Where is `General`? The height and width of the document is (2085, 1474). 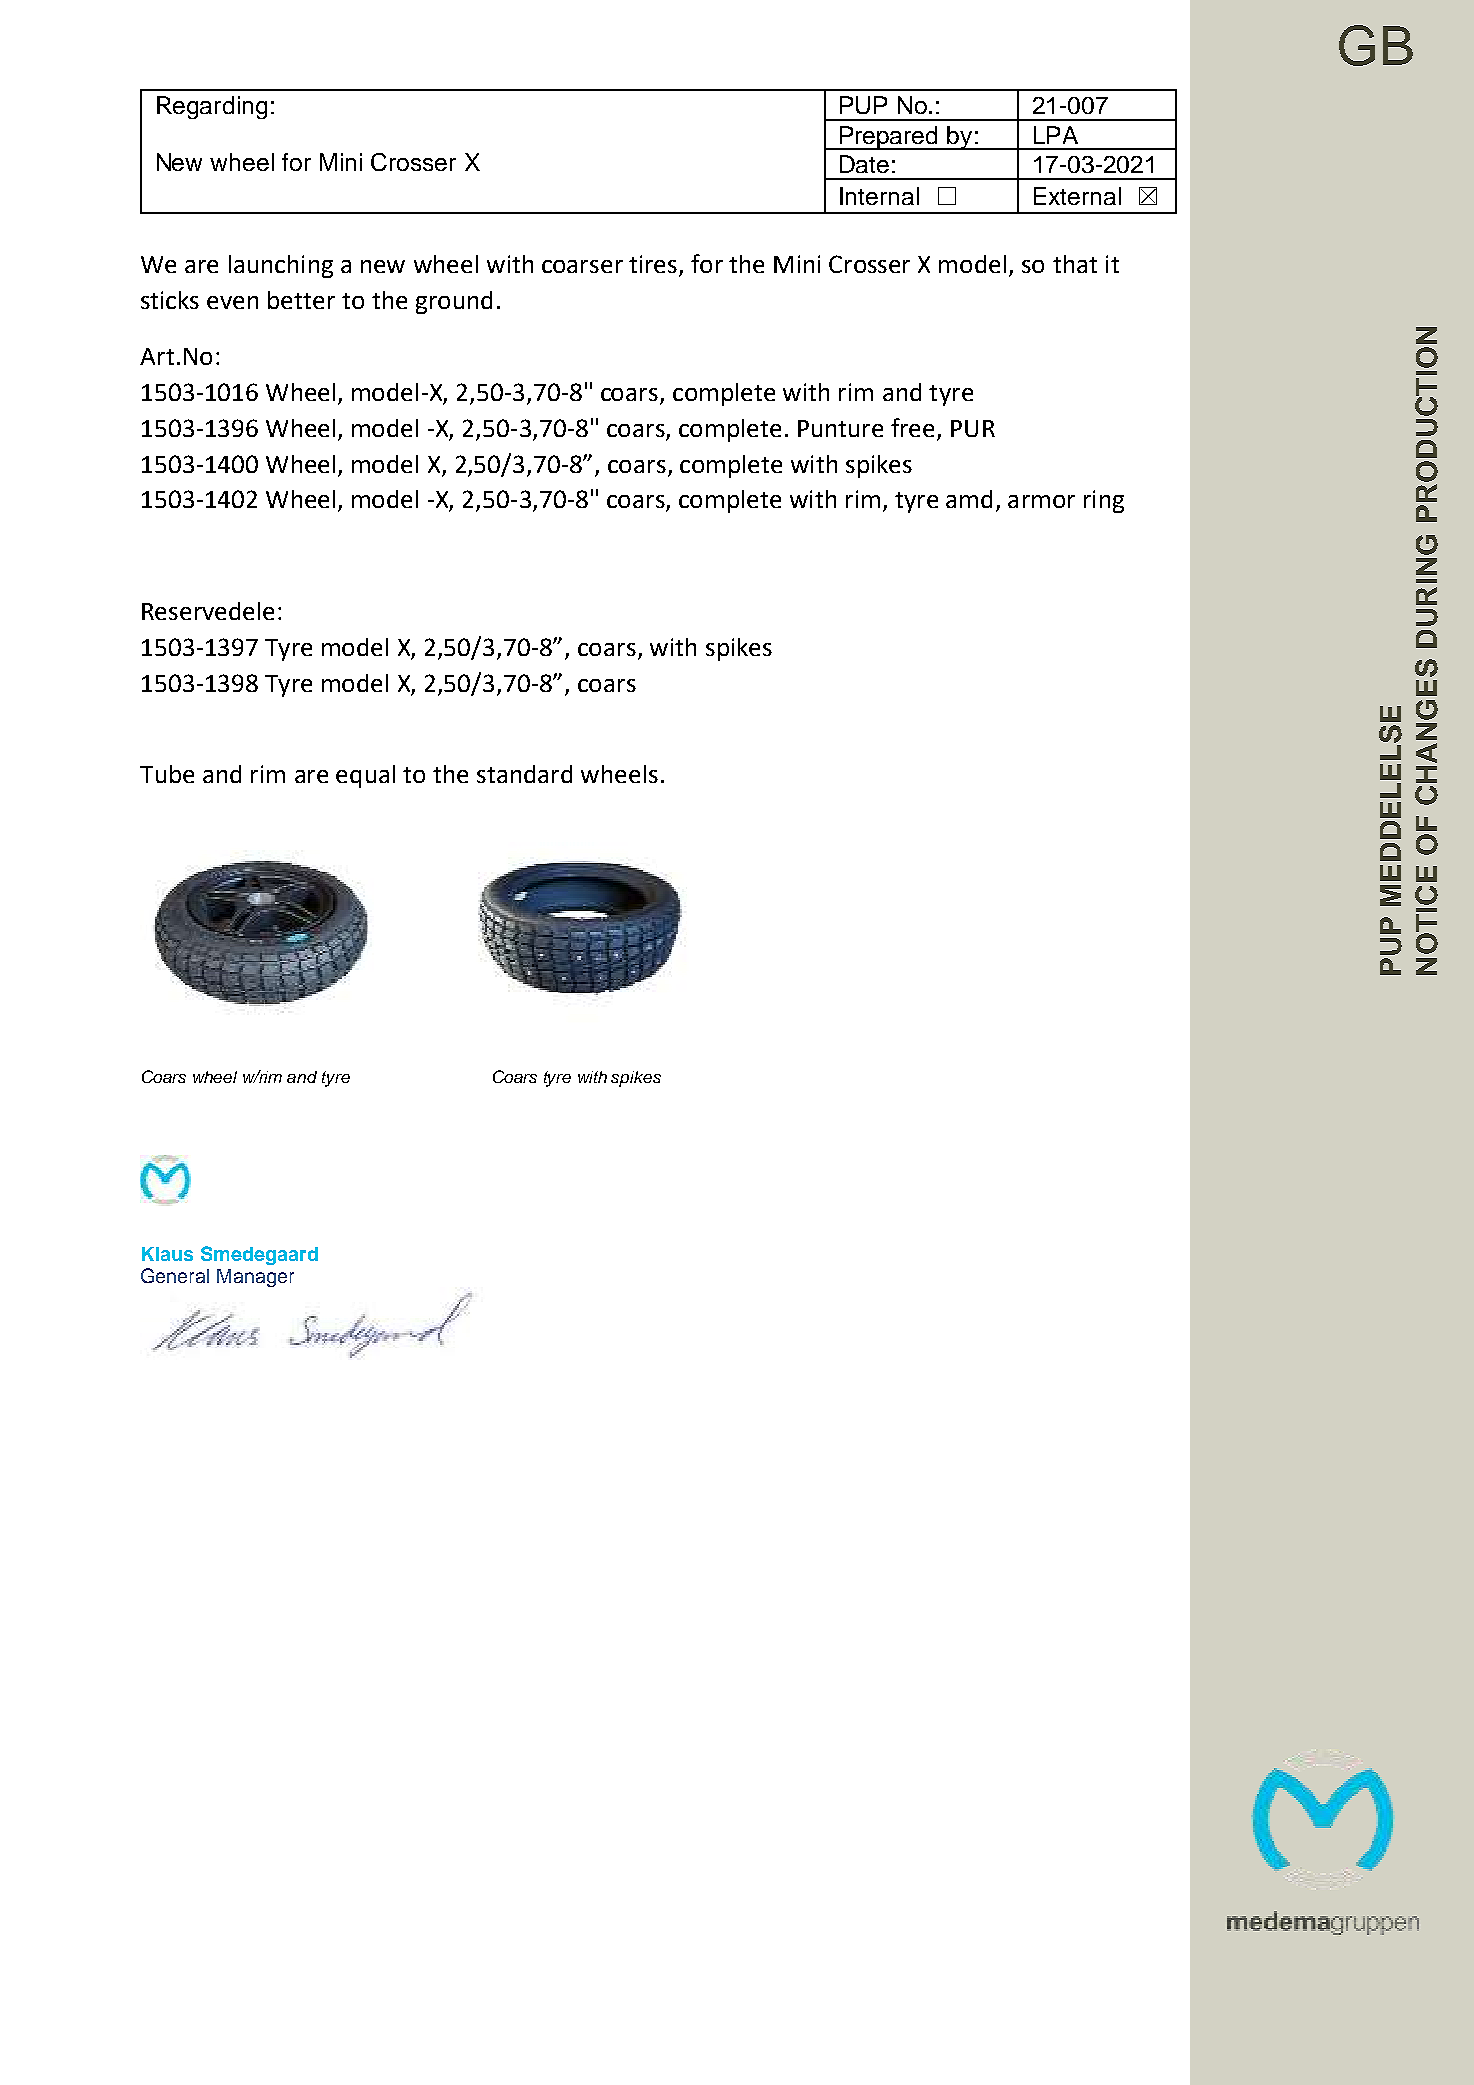 General is located at coordinates (175, 1275).
